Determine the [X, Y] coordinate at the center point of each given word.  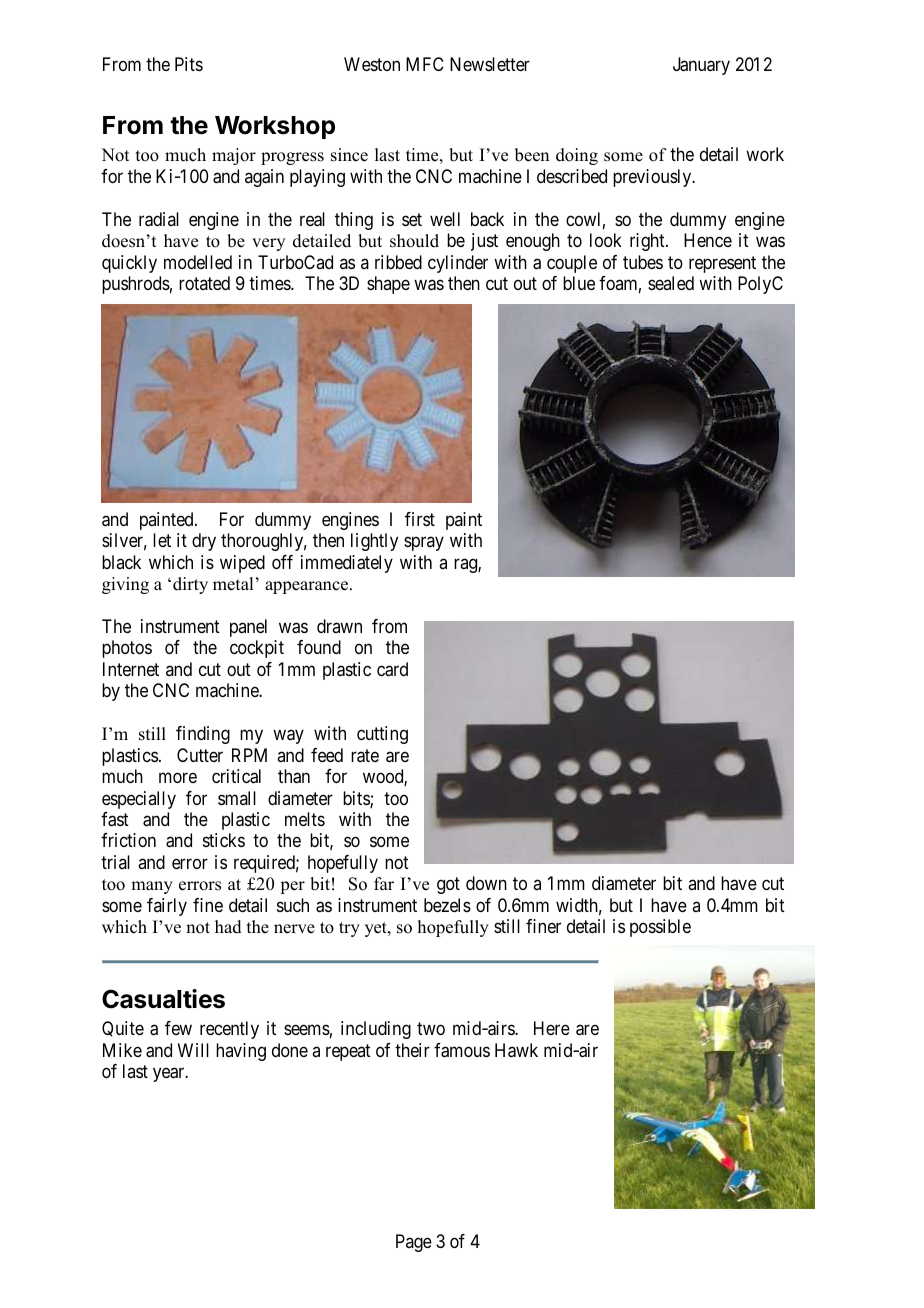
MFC [425, 64]
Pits [189, 64]
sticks [224, 840]
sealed [671, 283]
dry [204, 542]
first [420, 519]
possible [660, 928]
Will [193, 1050]
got [448, 885]
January [701, 66]
